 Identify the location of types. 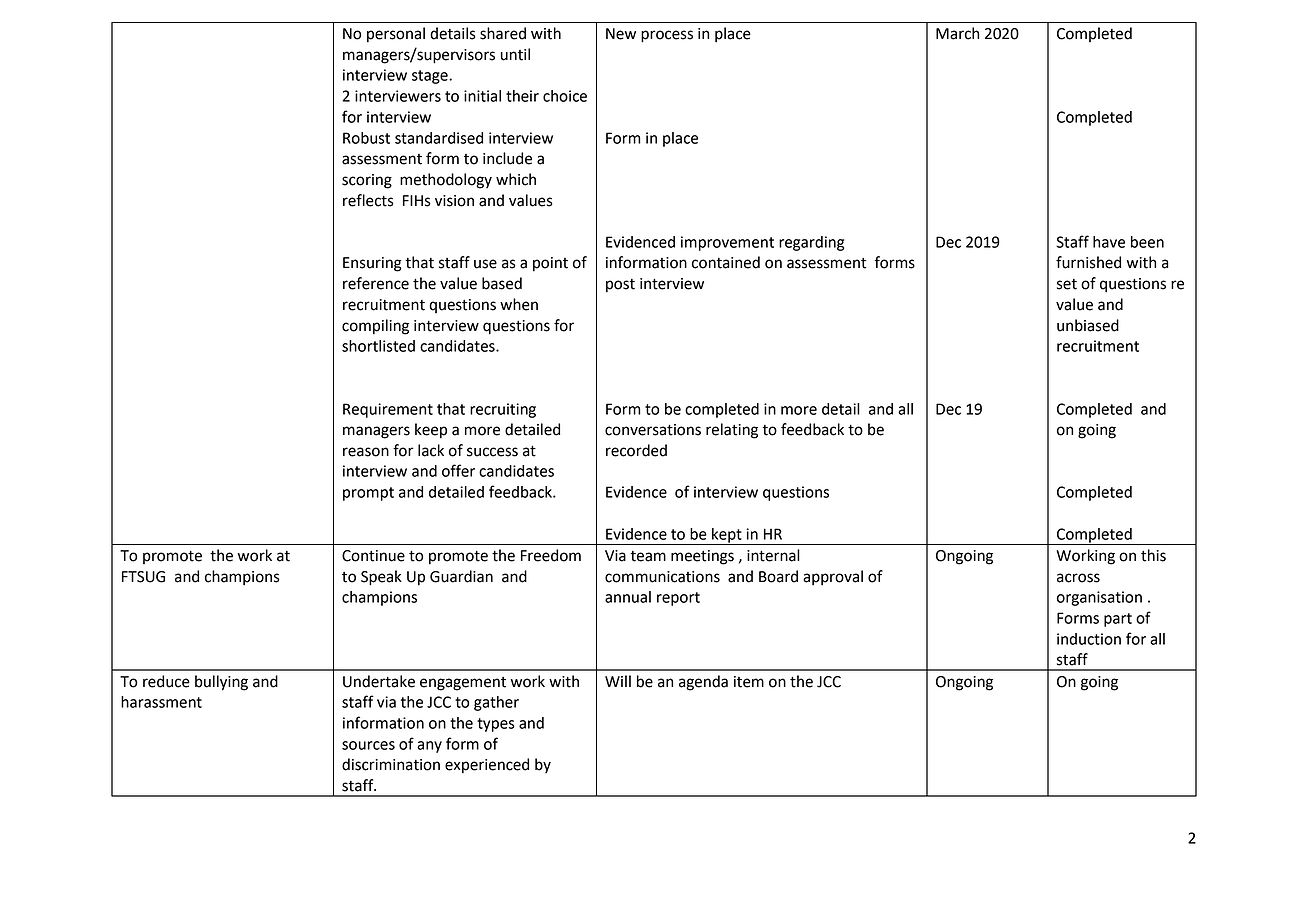
(496, 725).
